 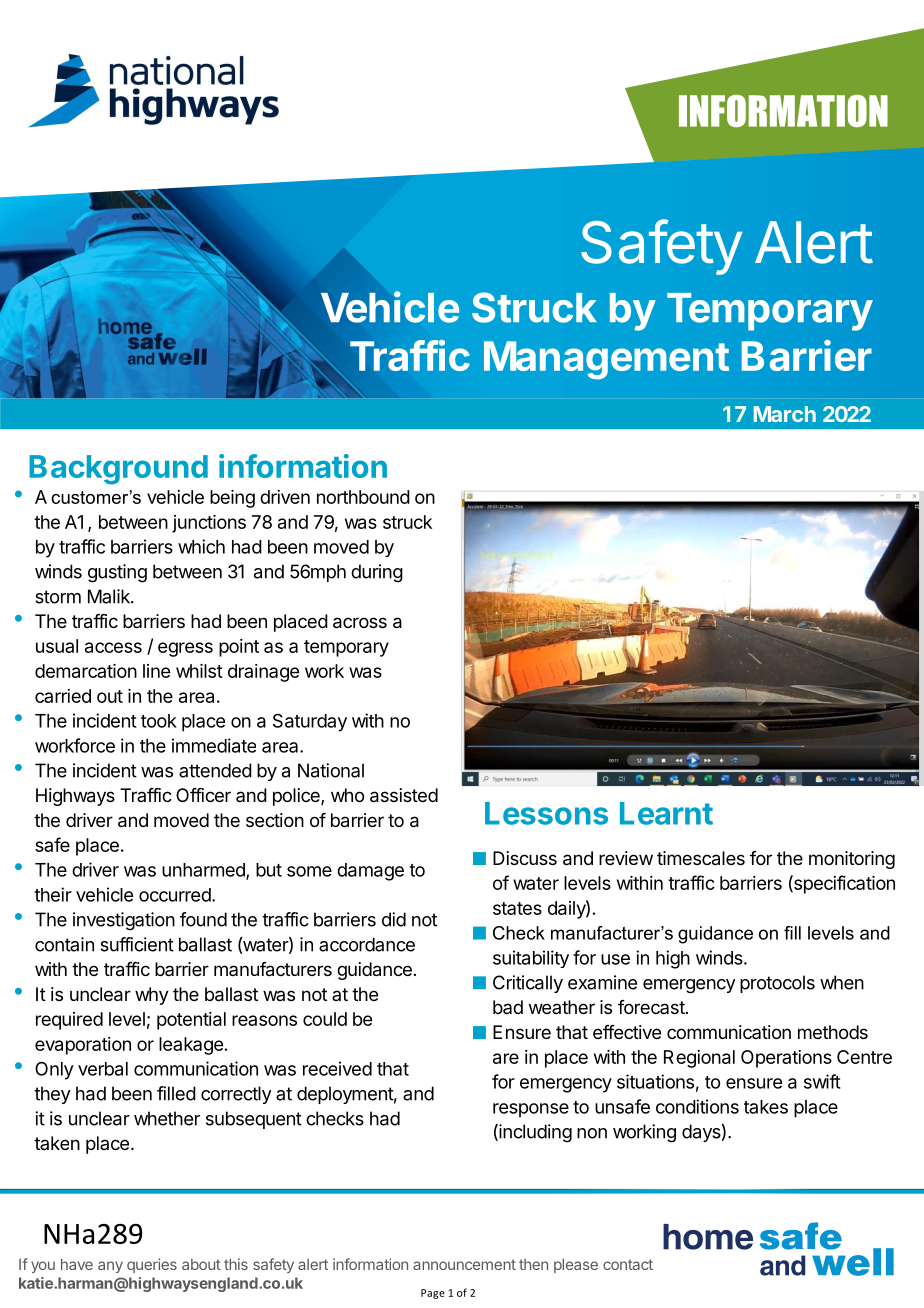 What do you see at coordinates (508, 1007) in the page?
I see `bad` at bounding box center [508, 1007].
